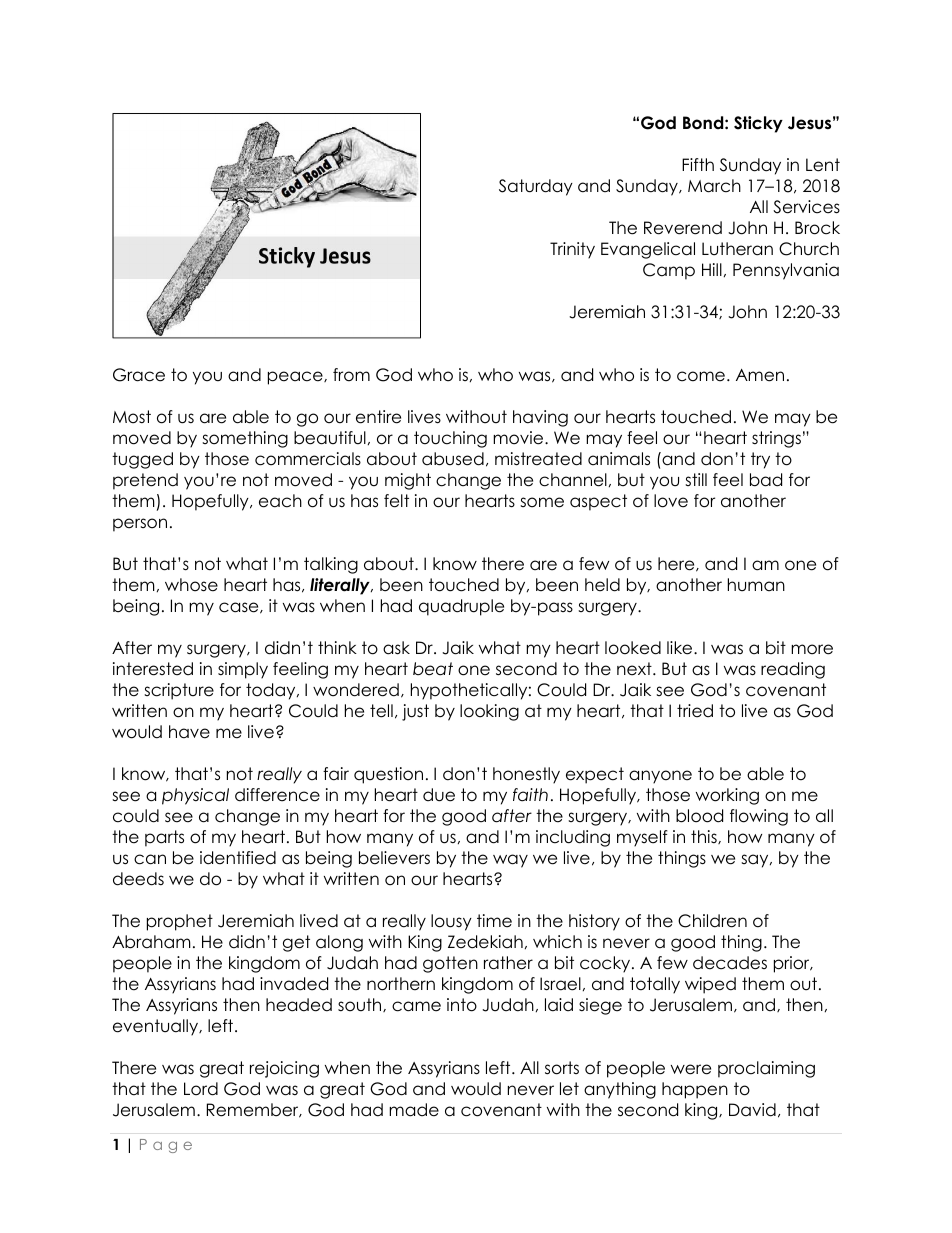 The width and height of the screenshot is (952, 1233). I want to click on made, so click(414, 1110).
